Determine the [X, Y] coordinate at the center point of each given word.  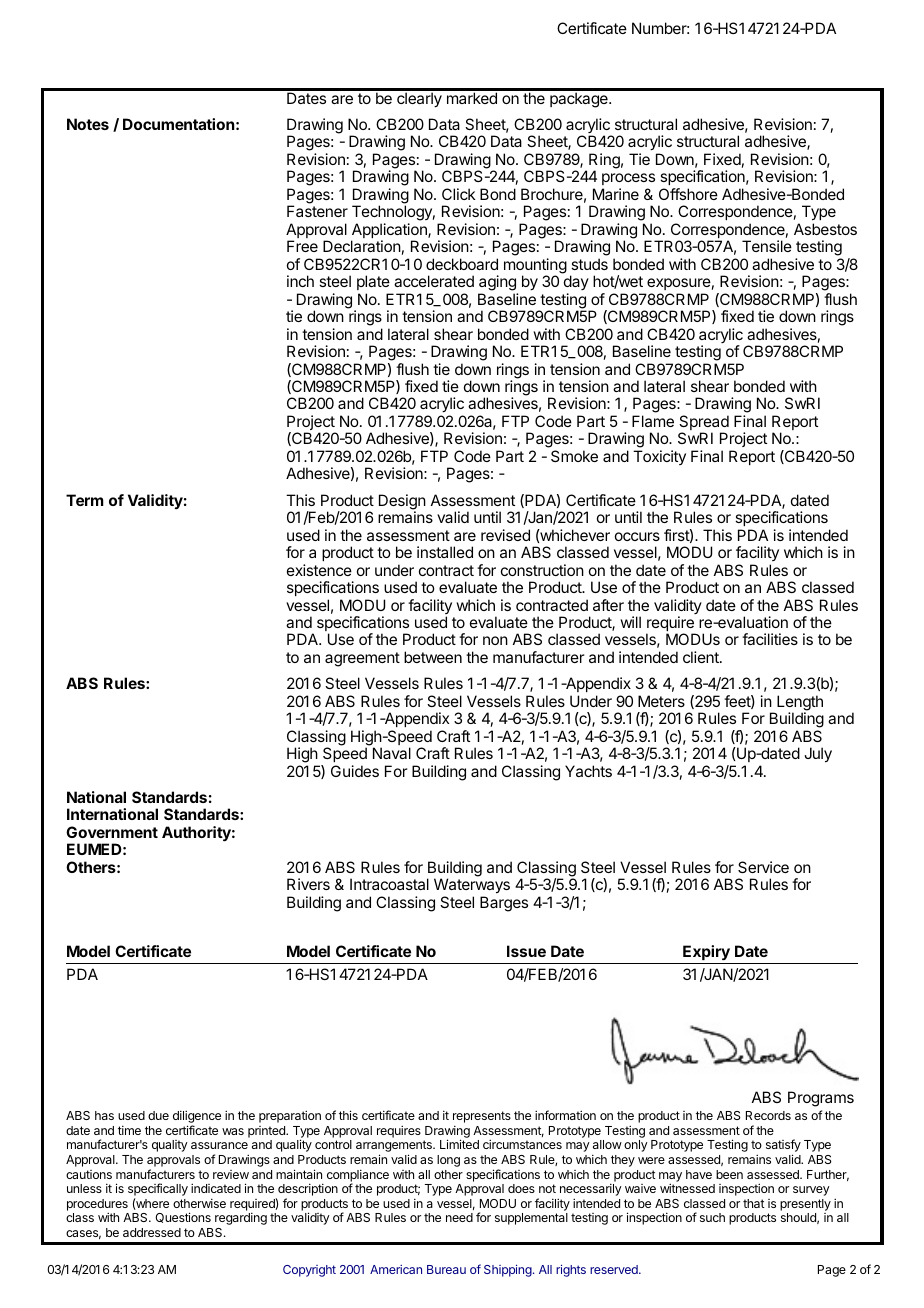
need [459, 1217]
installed [445, 552]
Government [112, 832]
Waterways [472, 887]
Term [85, 500]
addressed [152, 1232]
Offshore [688, 194]
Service [763, 867]
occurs [637, 536]
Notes [88, 124]
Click [459, 194]
